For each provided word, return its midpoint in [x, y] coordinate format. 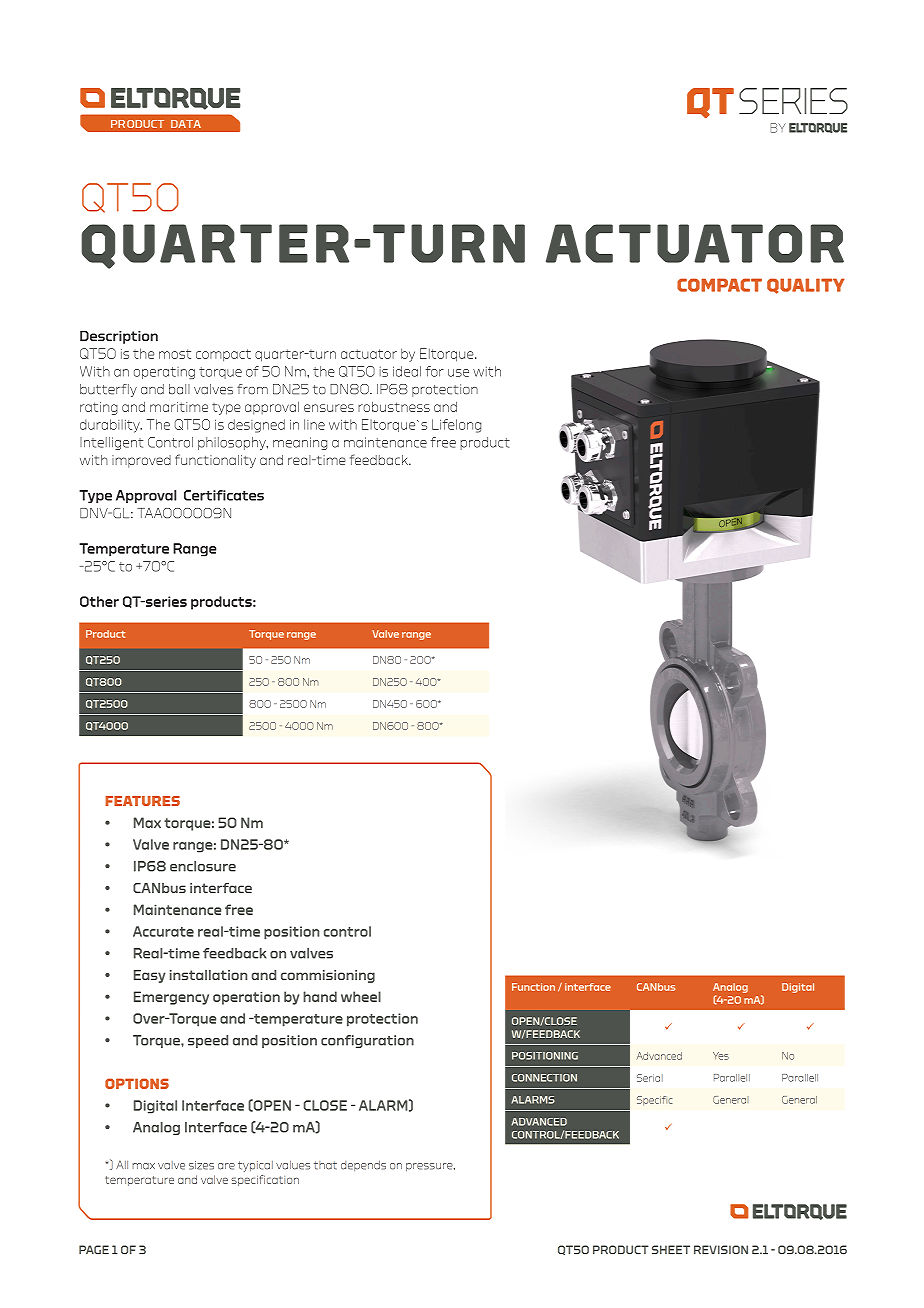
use [458, 373]
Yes [721, 1056]
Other [99, 601]
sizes [201, 1165]
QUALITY [805, 286]
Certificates [224, 495]
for [434, 371]
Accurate [163, 931]
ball [179, 389]
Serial [650, 1078]
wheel [361, 996]
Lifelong [456, 426]
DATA [186, 124]
